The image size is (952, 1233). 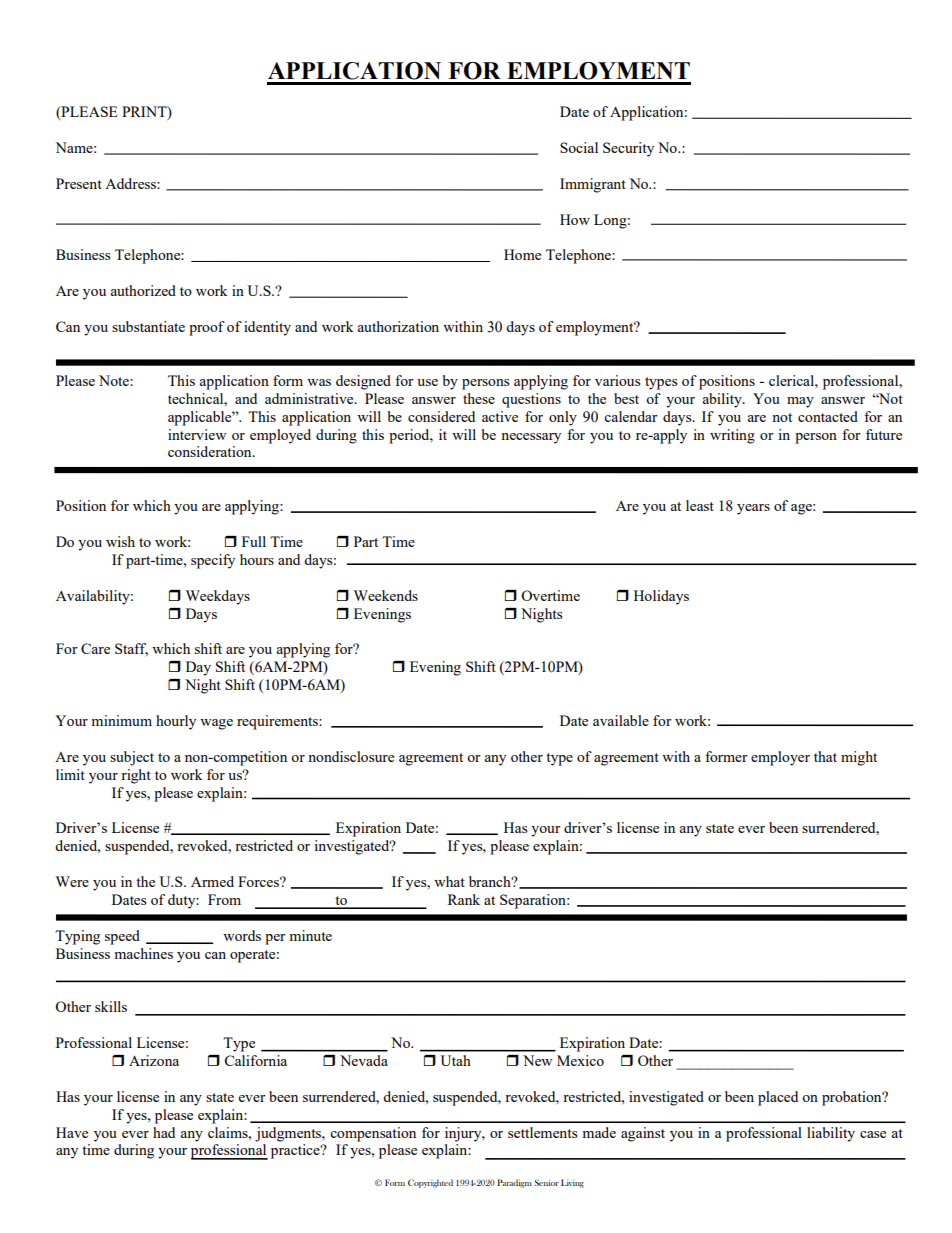 I want to click on Security, so click(x=628, y=149).
